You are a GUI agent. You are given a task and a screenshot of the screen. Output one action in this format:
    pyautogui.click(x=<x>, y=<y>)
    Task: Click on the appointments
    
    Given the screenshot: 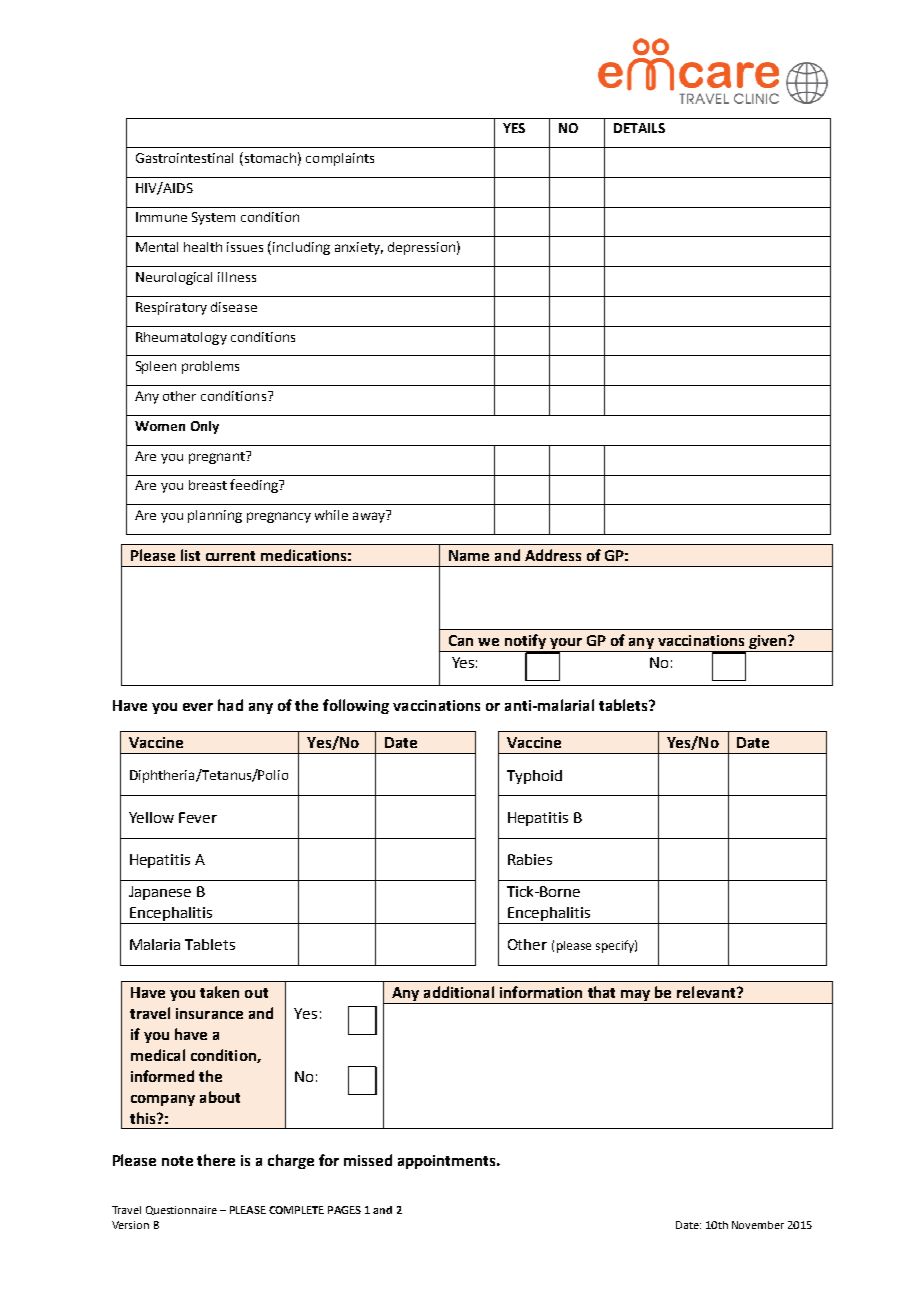 What is the action you would take?
    pyautogui.click(x=448, y=1162)
